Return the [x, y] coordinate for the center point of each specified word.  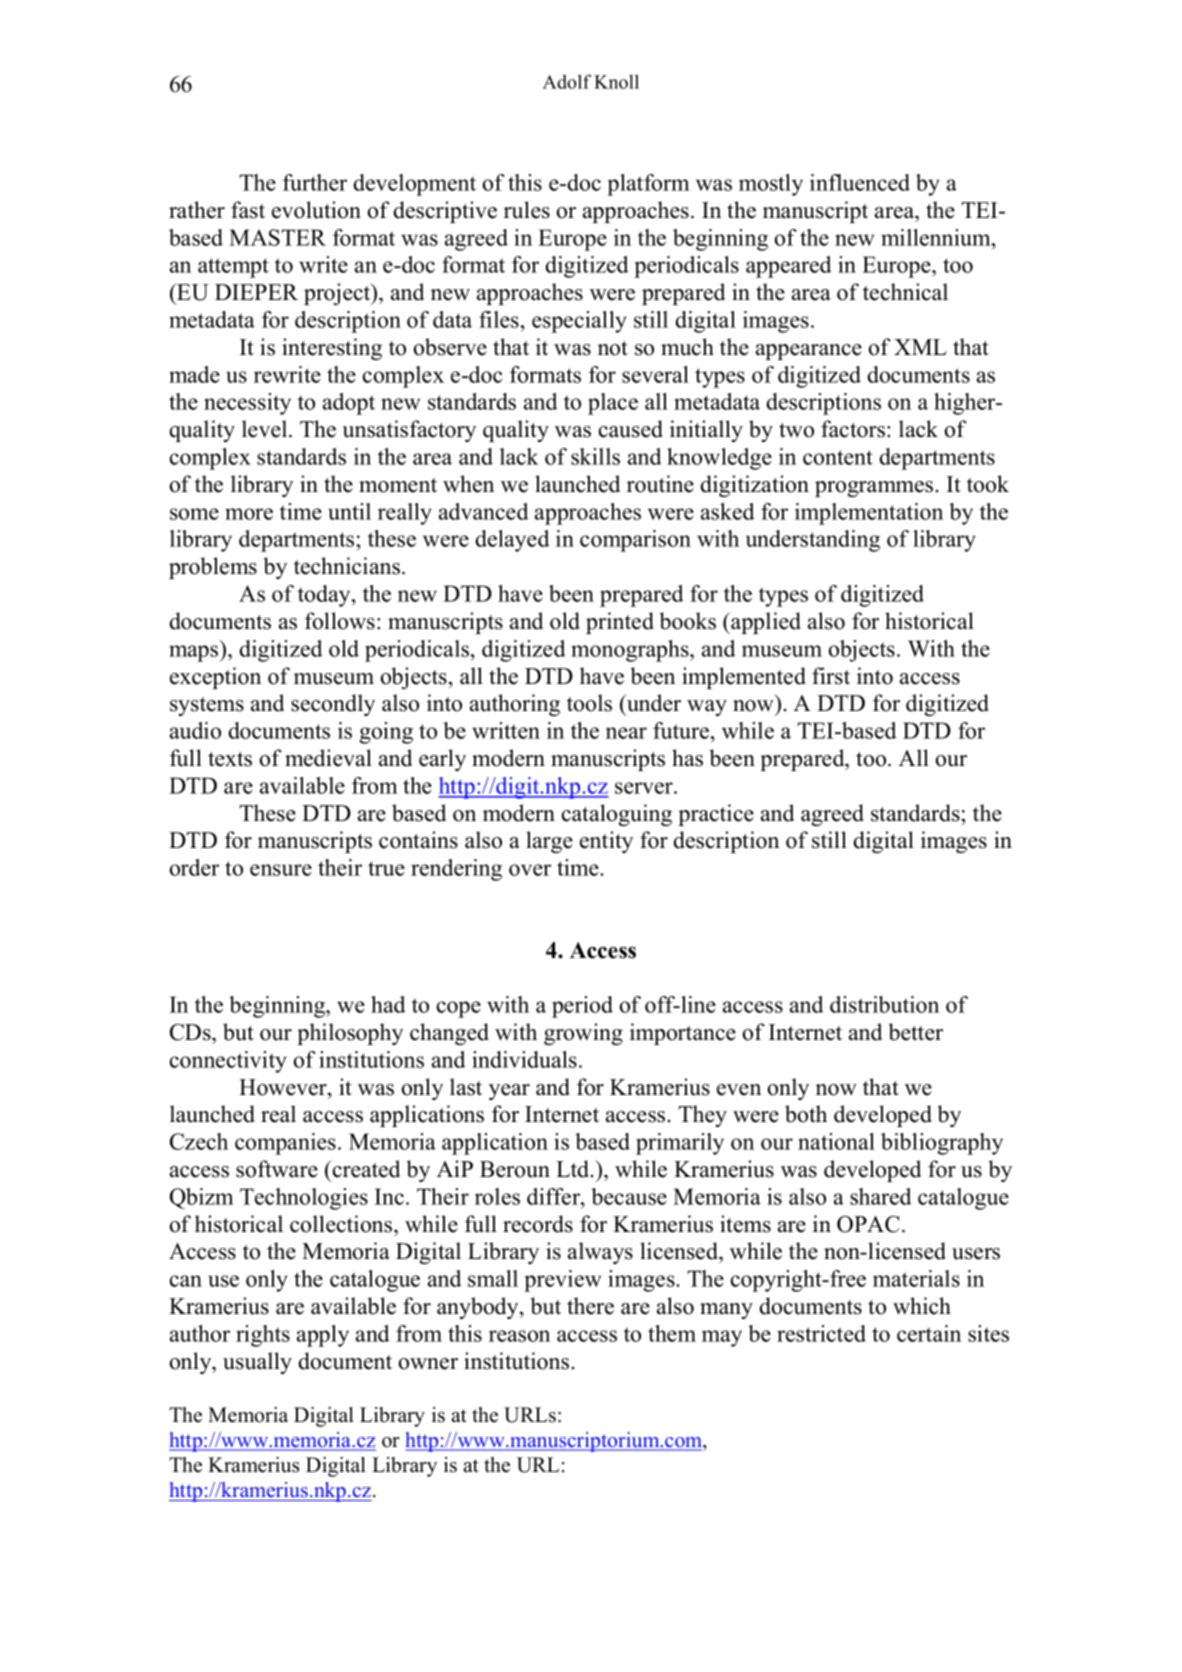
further [315, 182]
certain [929, 1333]
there [590, 1306]
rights [263, 1336]
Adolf [567, 81]
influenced [860, 182]
